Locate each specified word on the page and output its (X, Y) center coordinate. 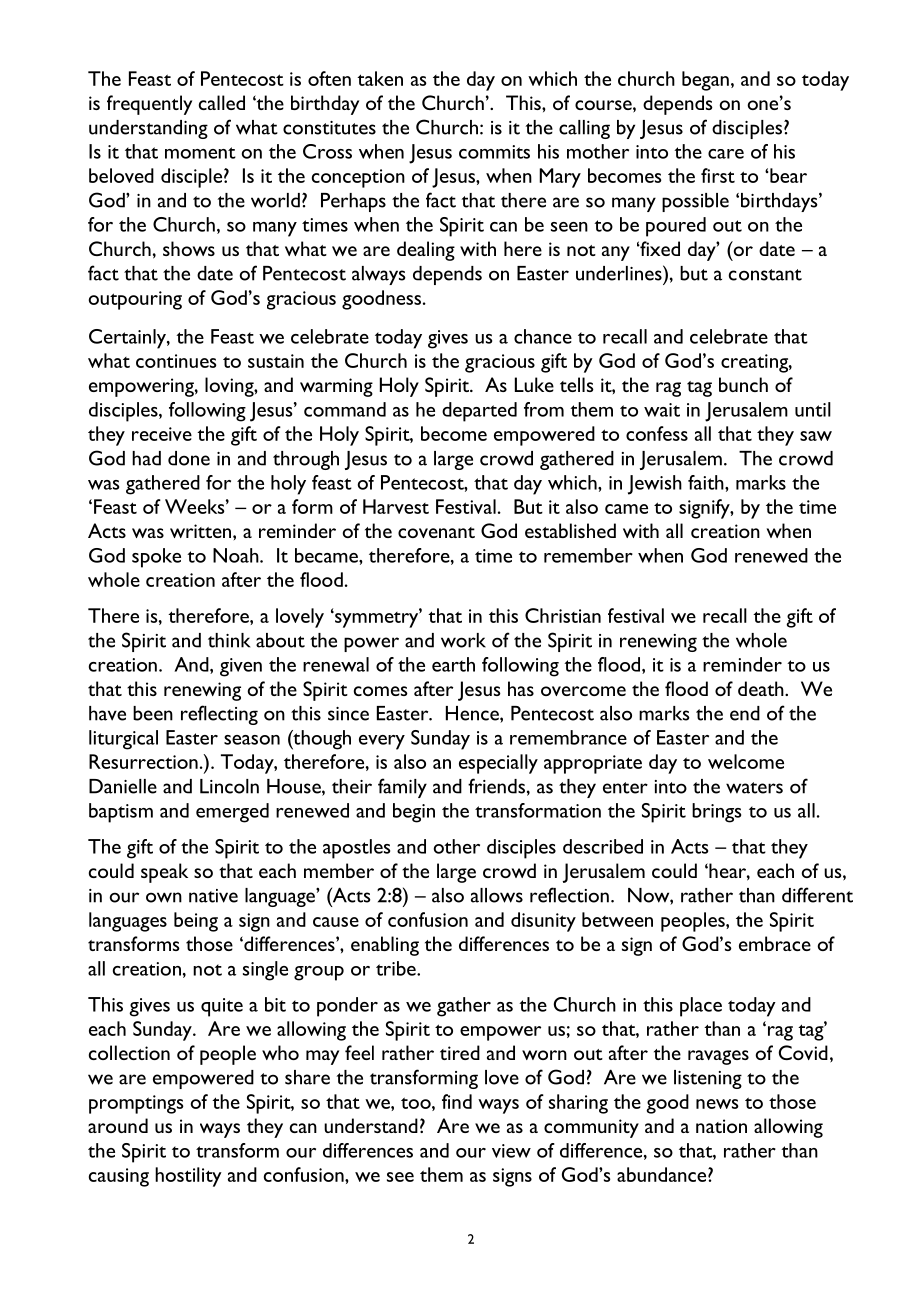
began (705, 81)
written (202, 531)
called (222, 102)
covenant (436, 532)
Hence (473, 714)
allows (497, 895)
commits (494, 152)
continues (176, 361)
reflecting (219, 715)
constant (765, 275)
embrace (775, 943)
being (196, 922)
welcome (746, 761)
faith (707, 482)
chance (543, 336)
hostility (188, 1177)
